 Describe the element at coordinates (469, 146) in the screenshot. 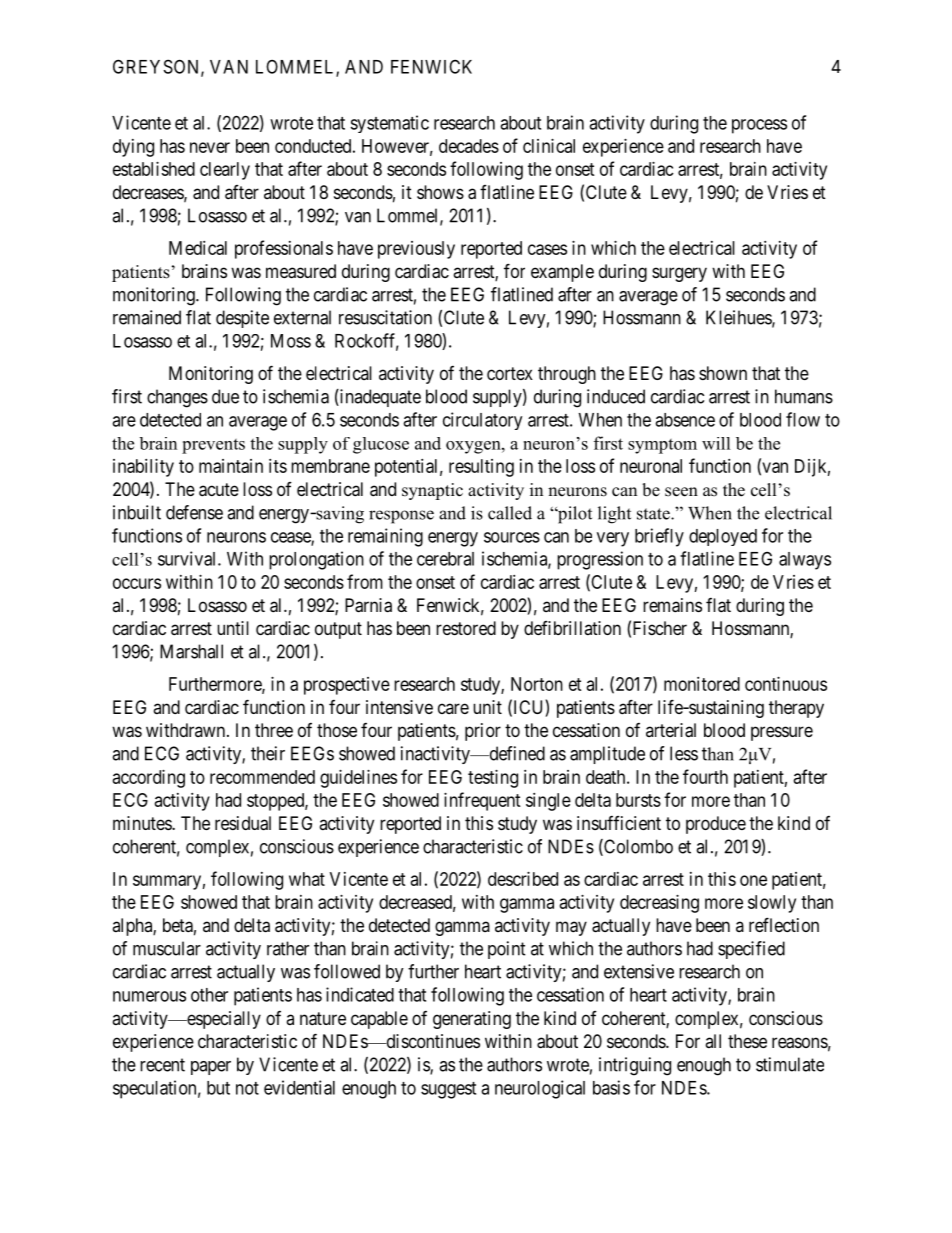

I see `decades` at that location.
